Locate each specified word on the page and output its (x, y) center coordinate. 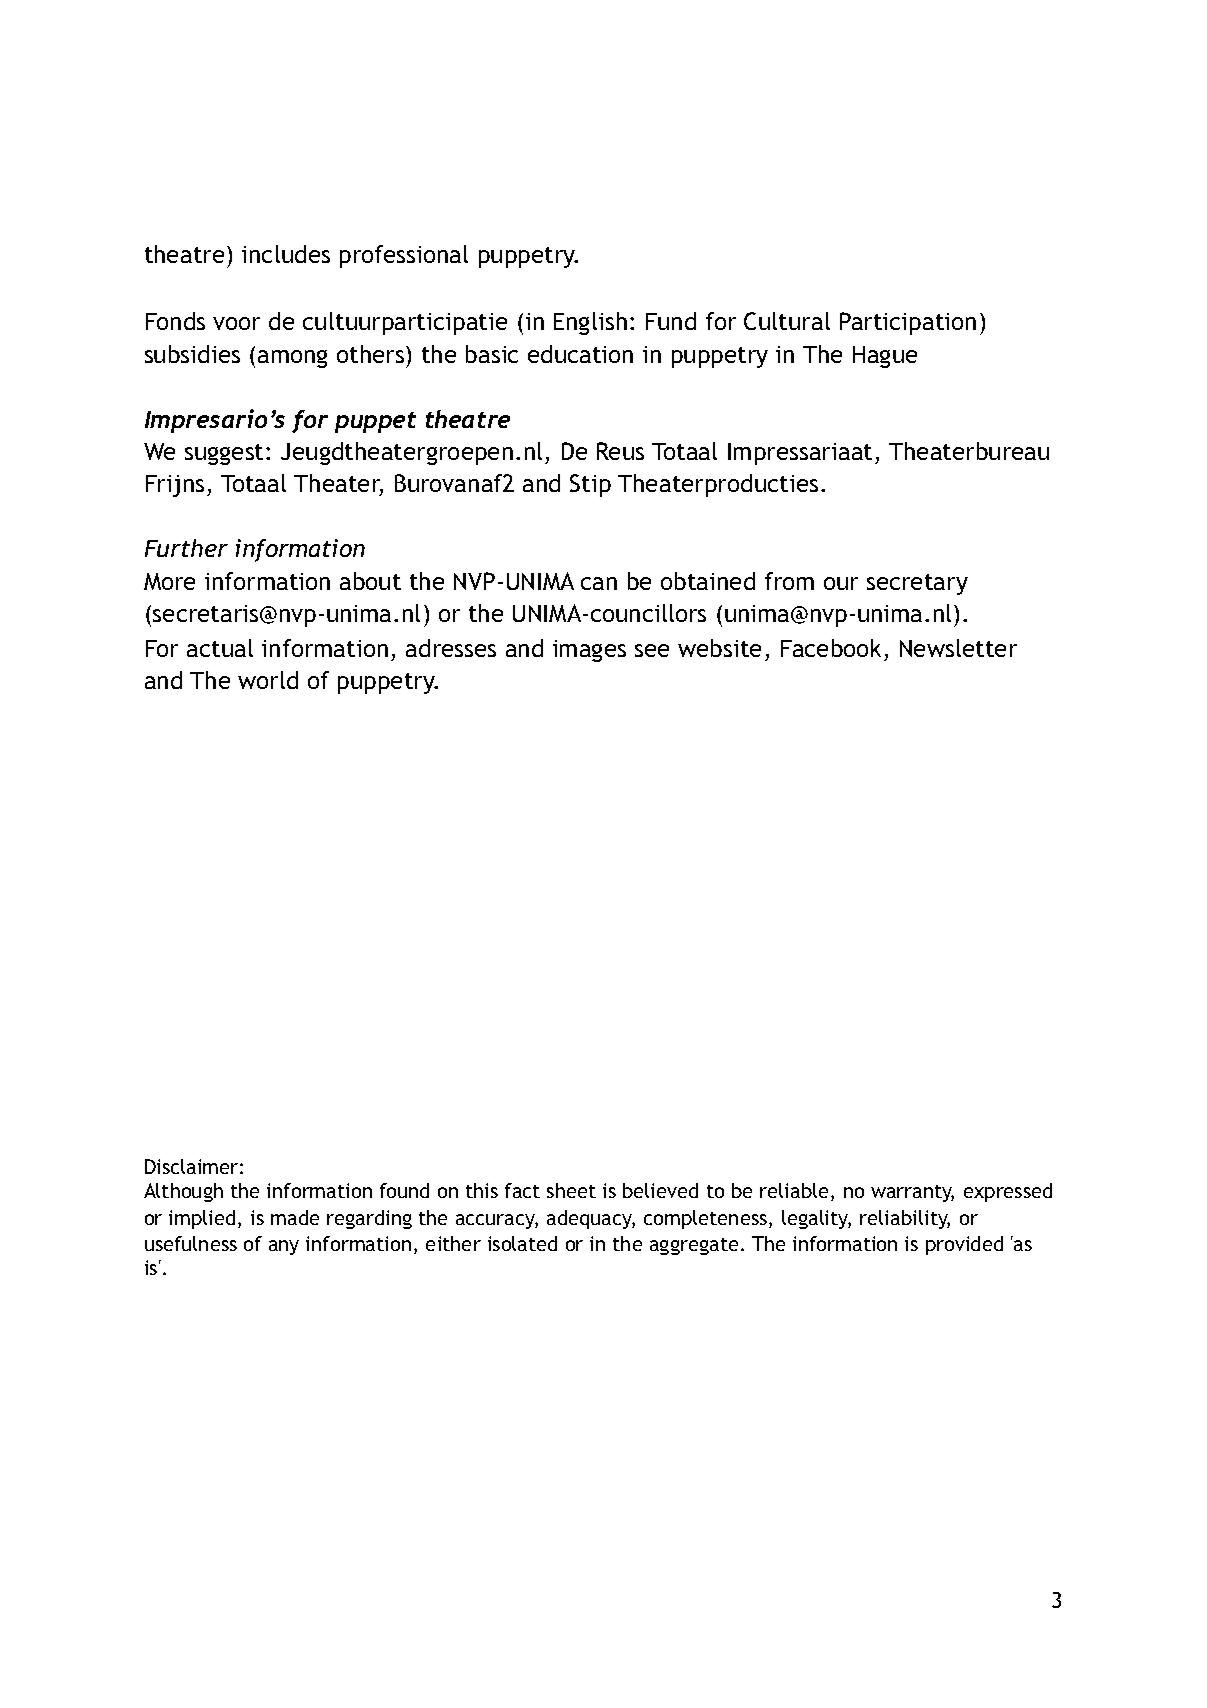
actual (220, 648)
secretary (917, 584)
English (590, 323)
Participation (908, 323)
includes (286, 254)
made (295, 1217)
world (268, 680)
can (599, 583)
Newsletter (958, 648)
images (589, 651)
